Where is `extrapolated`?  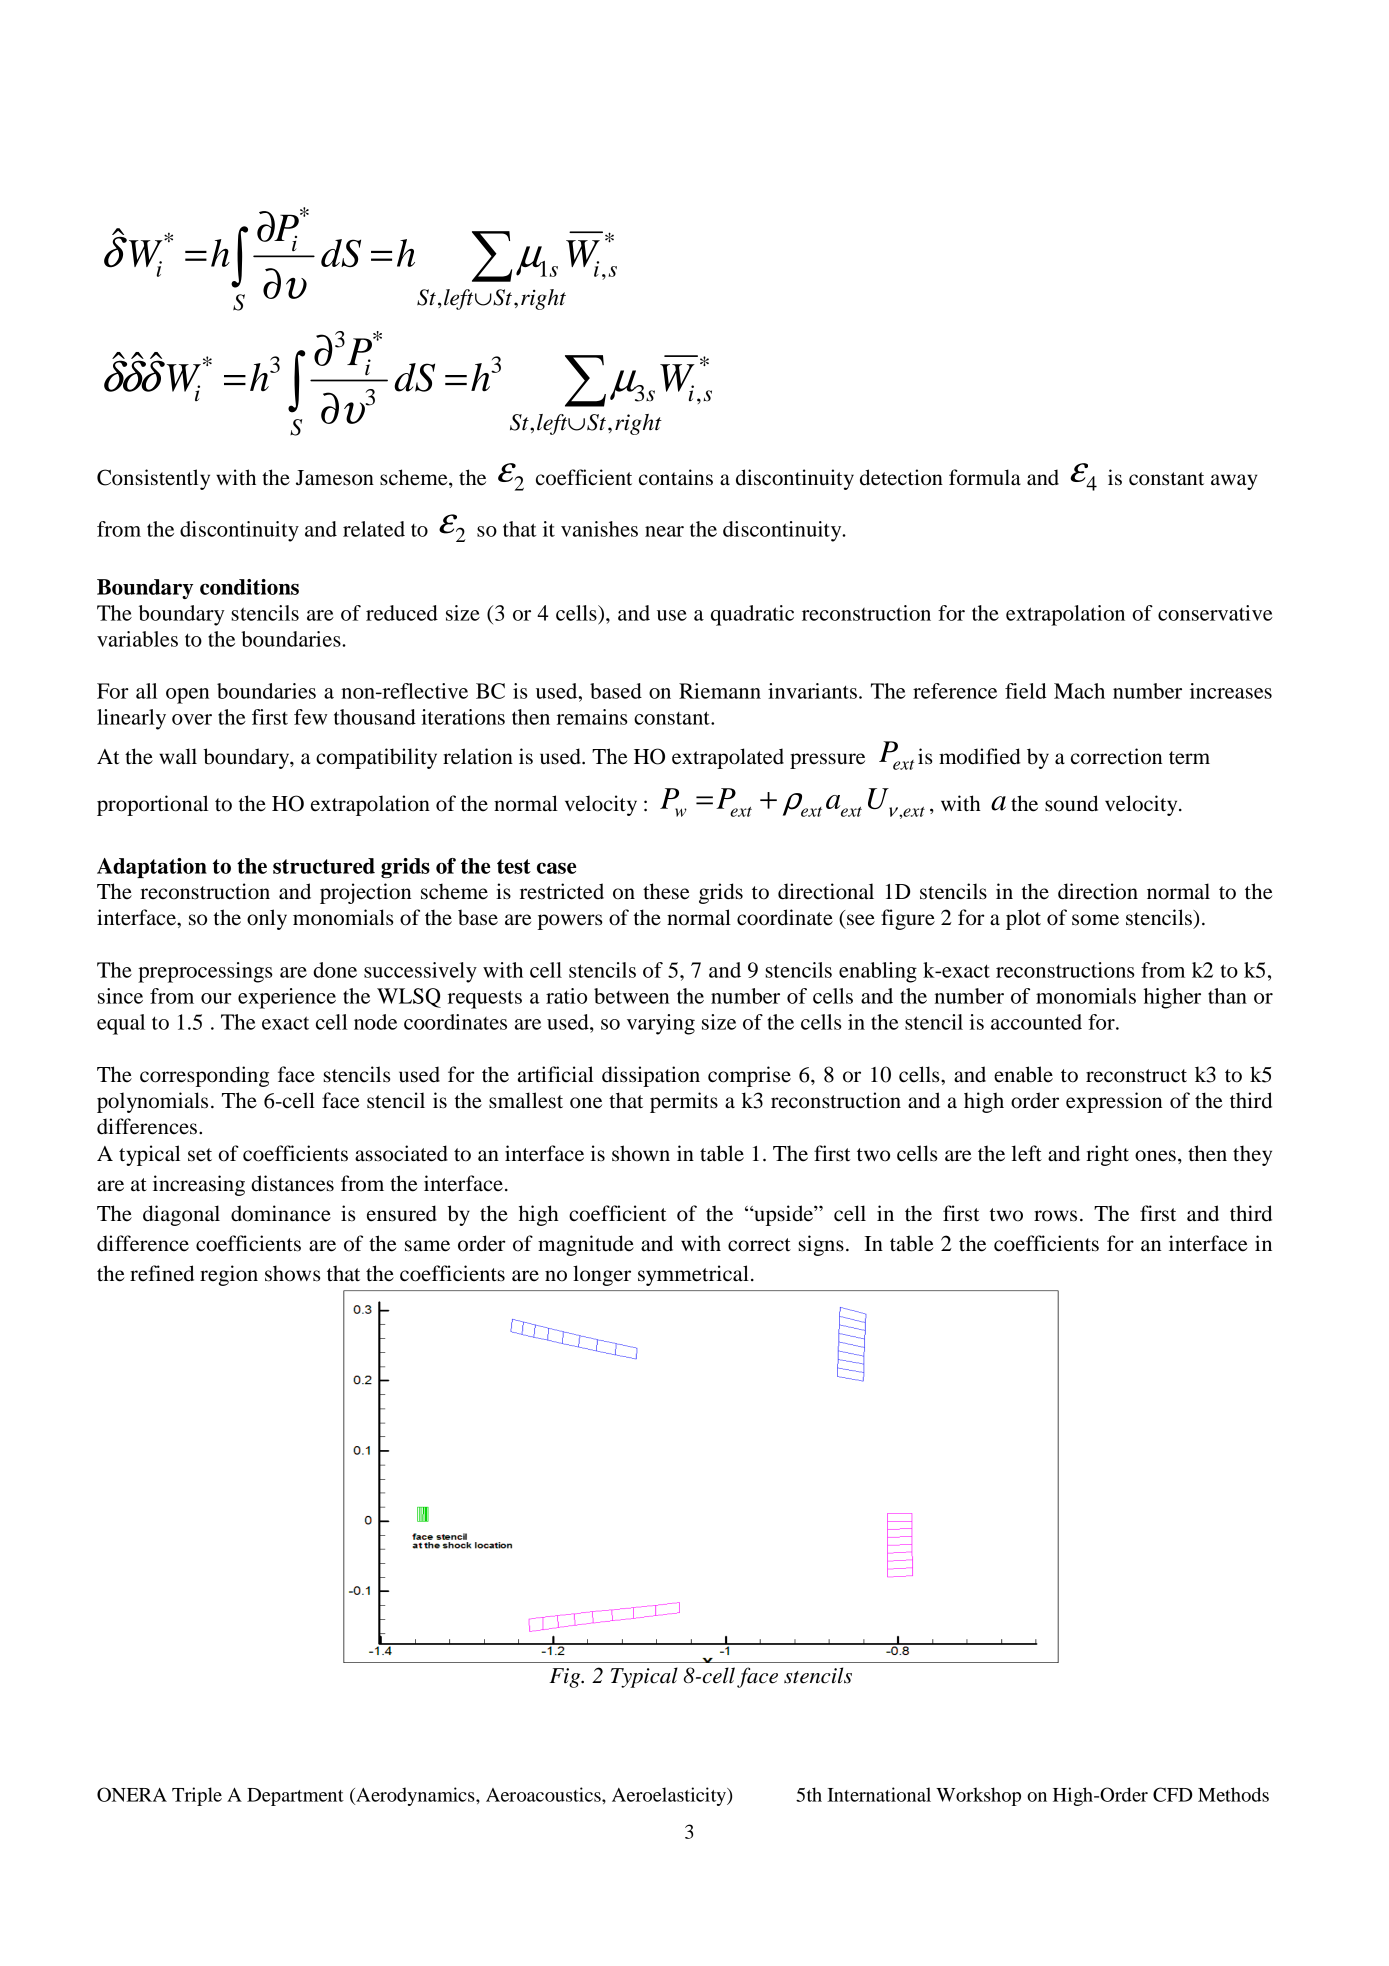
extrapolated is located at coordinates (728, 758).
